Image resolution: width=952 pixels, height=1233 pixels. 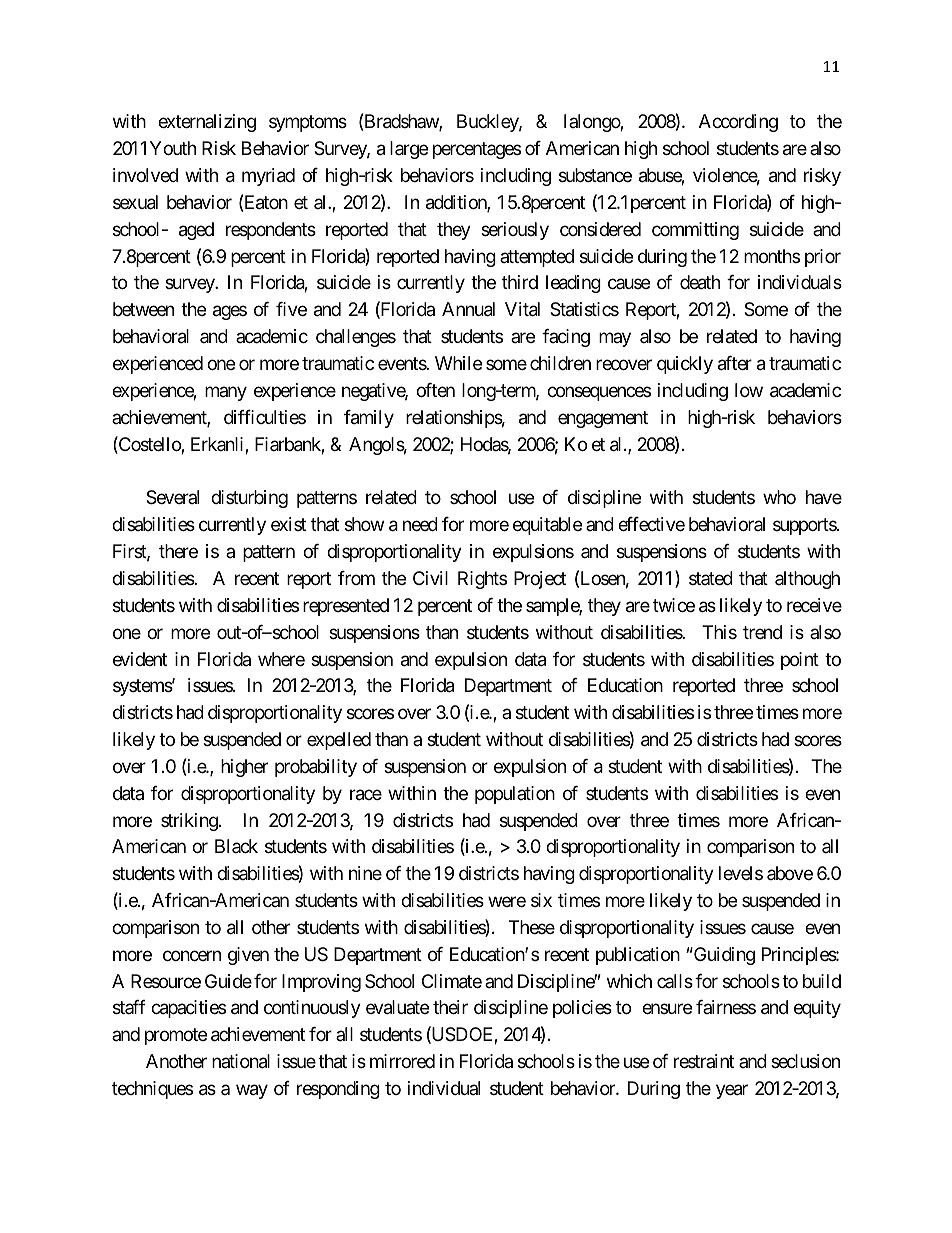 What do you see at coordinates (241, 1061) in the screenshot?
I see `national` at bounding box center [241, 1061].
